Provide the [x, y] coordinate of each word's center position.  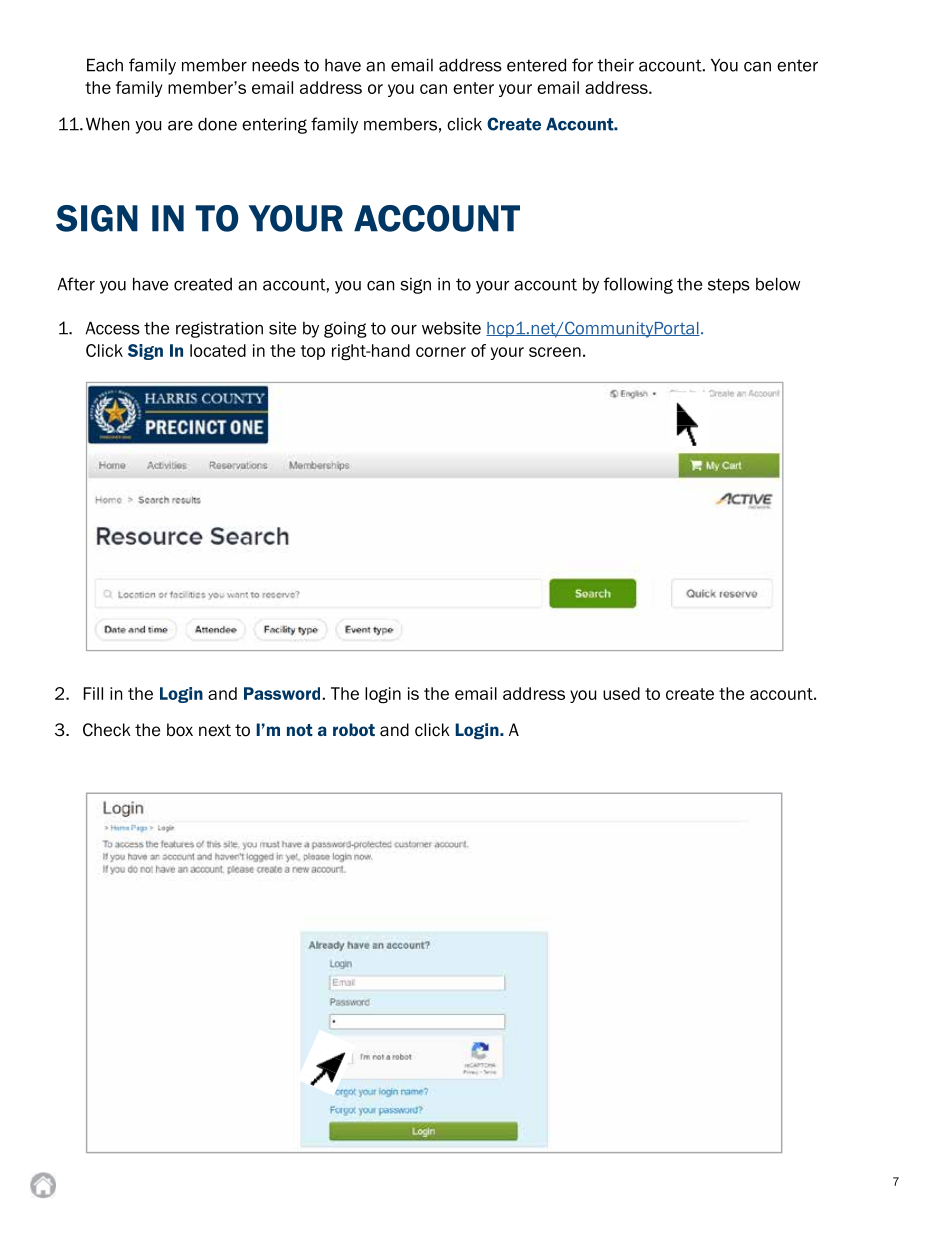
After [76, 284]
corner [441, 352]
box [180, 730]
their [615, 65]
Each [105, 65]
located [218, 350]
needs [275, 65]
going [345, 330]
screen [555, 352]
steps [729, 286]
